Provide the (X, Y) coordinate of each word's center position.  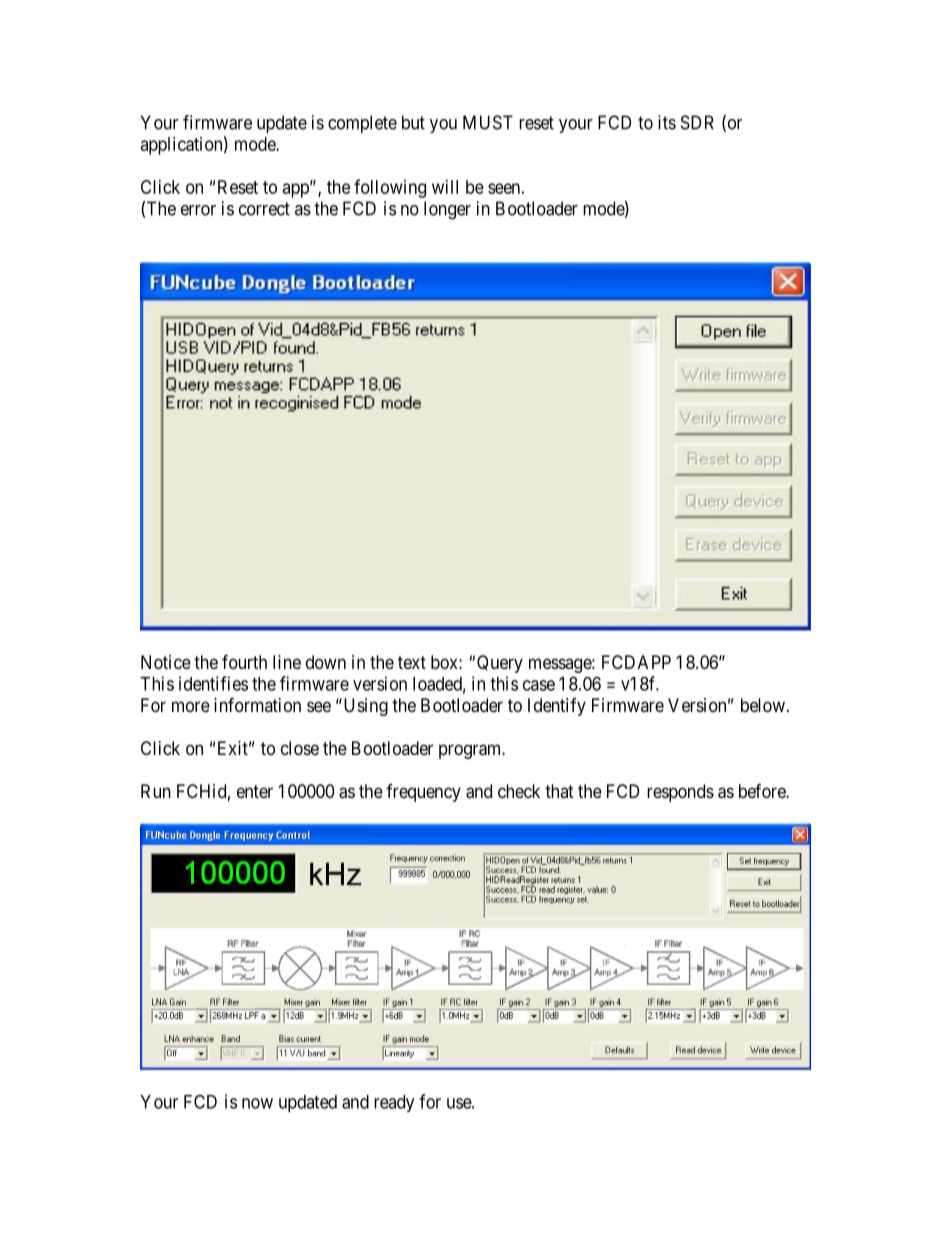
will (445, 187)
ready (394, 1103)
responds (680, 793)
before (763, 791)
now (257, 1103)
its (667, 122)
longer (447, 210)
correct (264, 209)
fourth (244, 661)
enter (255, 791)
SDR (697, 122)
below (763, 705)
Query (500, 664)
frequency (423, 793)
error (198, 210)
